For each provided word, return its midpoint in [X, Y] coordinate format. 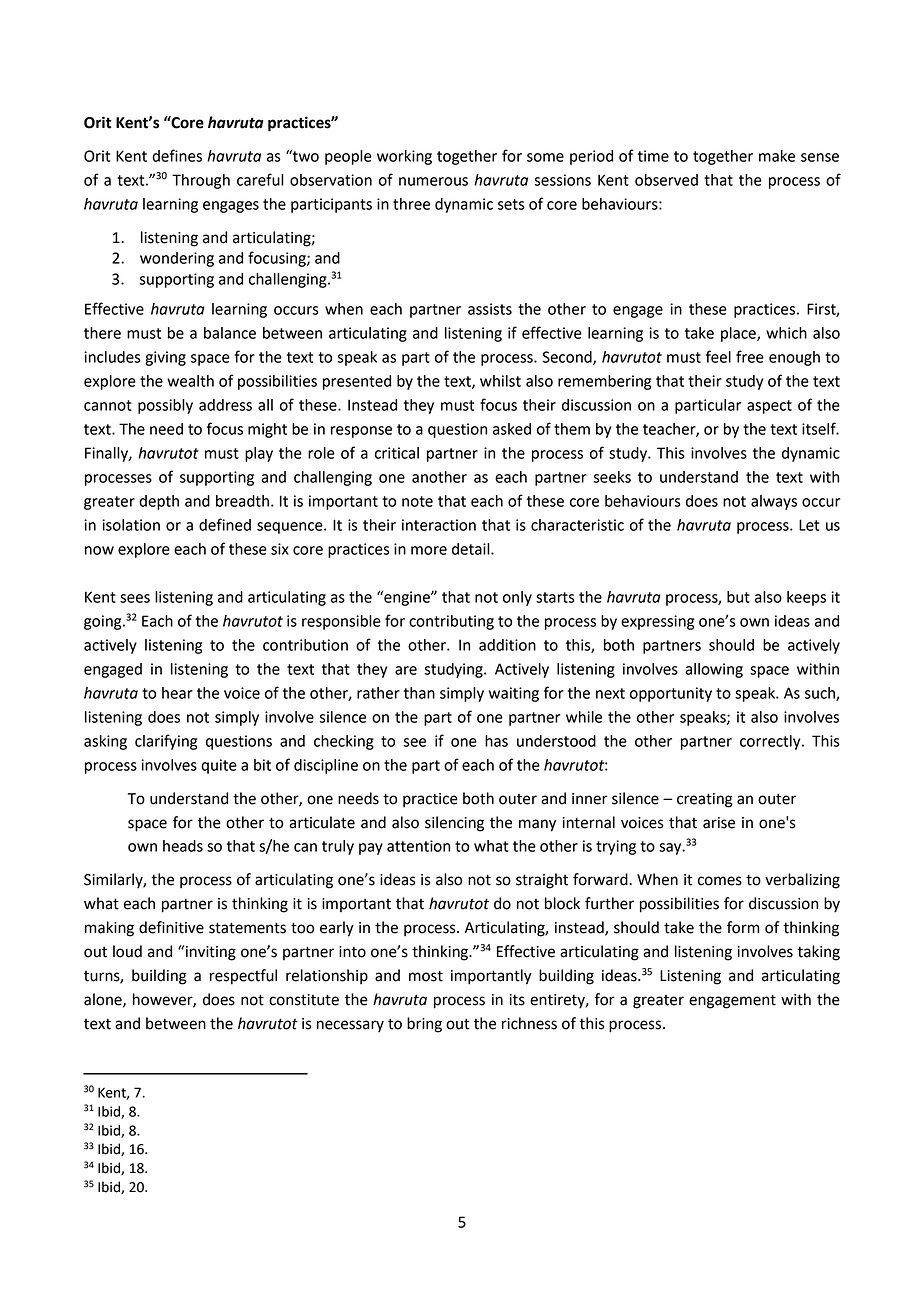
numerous [433, 181]
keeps [806, 598]
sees [135, 598]
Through [201, 181]
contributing [451, 622]
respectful [243, 977]
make [777, 156]
